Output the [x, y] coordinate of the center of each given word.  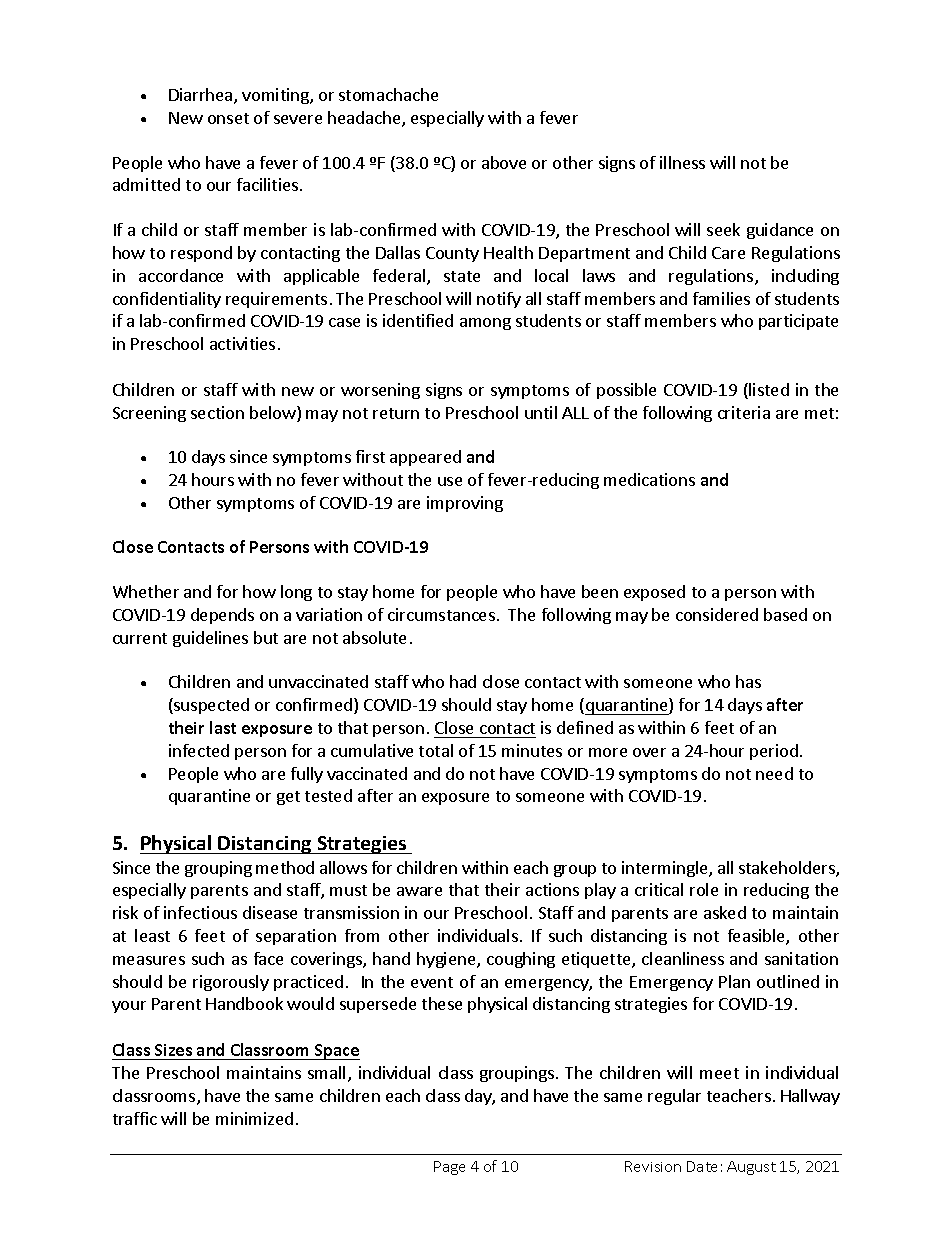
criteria [744, 412]
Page [449, 1168]
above [504, 162]
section [217, 412]
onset [228, 118]
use [450, 481]
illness [682, 162]
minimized [254, 1118]
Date [702, 1166]
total [436, 750]
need [774, 773]
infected [199, 750]
